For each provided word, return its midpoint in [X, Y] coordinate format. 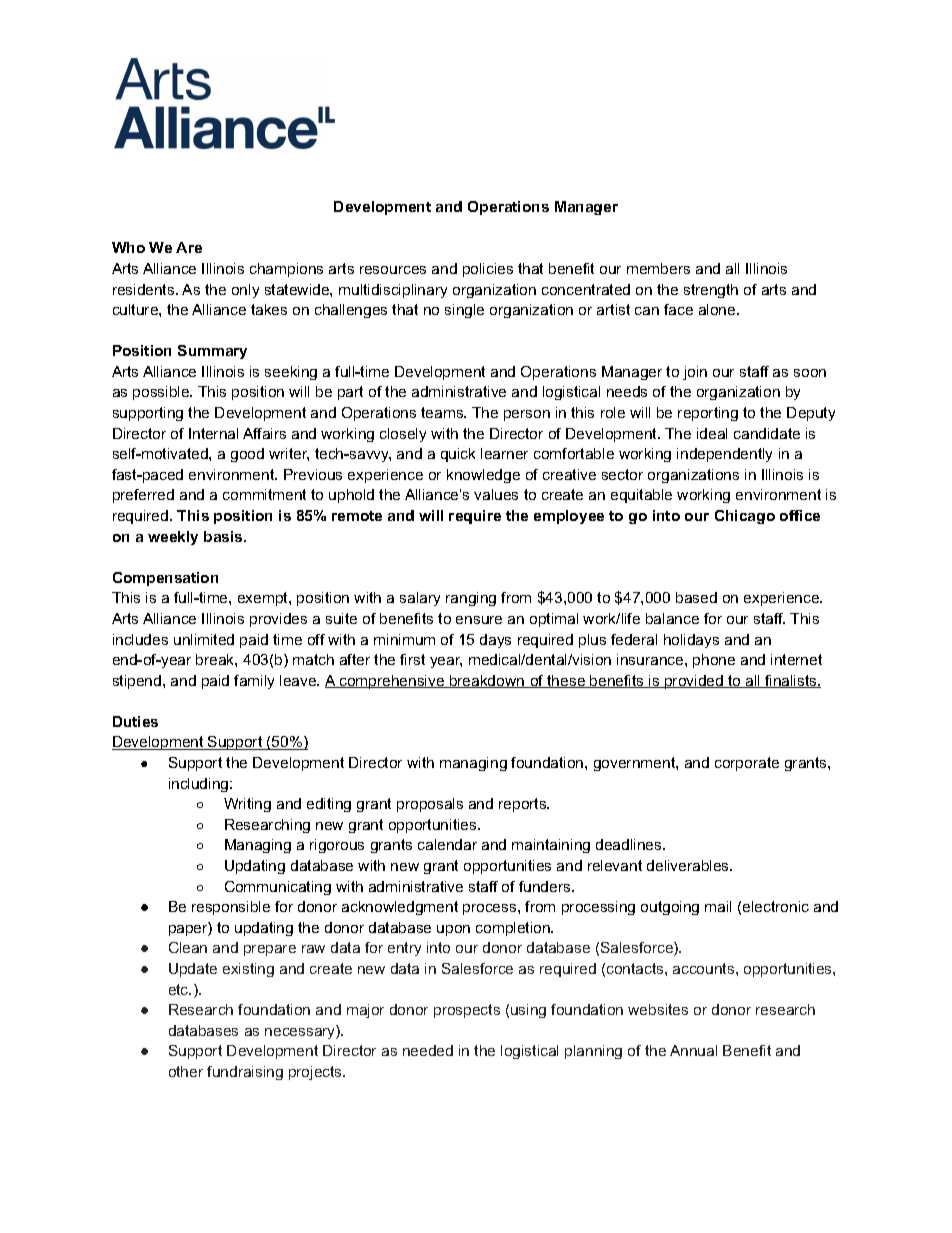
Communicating [278, 888]
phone [714, 661]
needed [428, 1050]
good [247, 455]
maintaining [551, 846]
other [186, 1071]
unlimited [204, 639]
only [245, 291]
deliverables [689, 865]
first [412, 659]
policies [488, 270]
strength [711, 291]
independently [724, 455]
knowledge [483, 476]
